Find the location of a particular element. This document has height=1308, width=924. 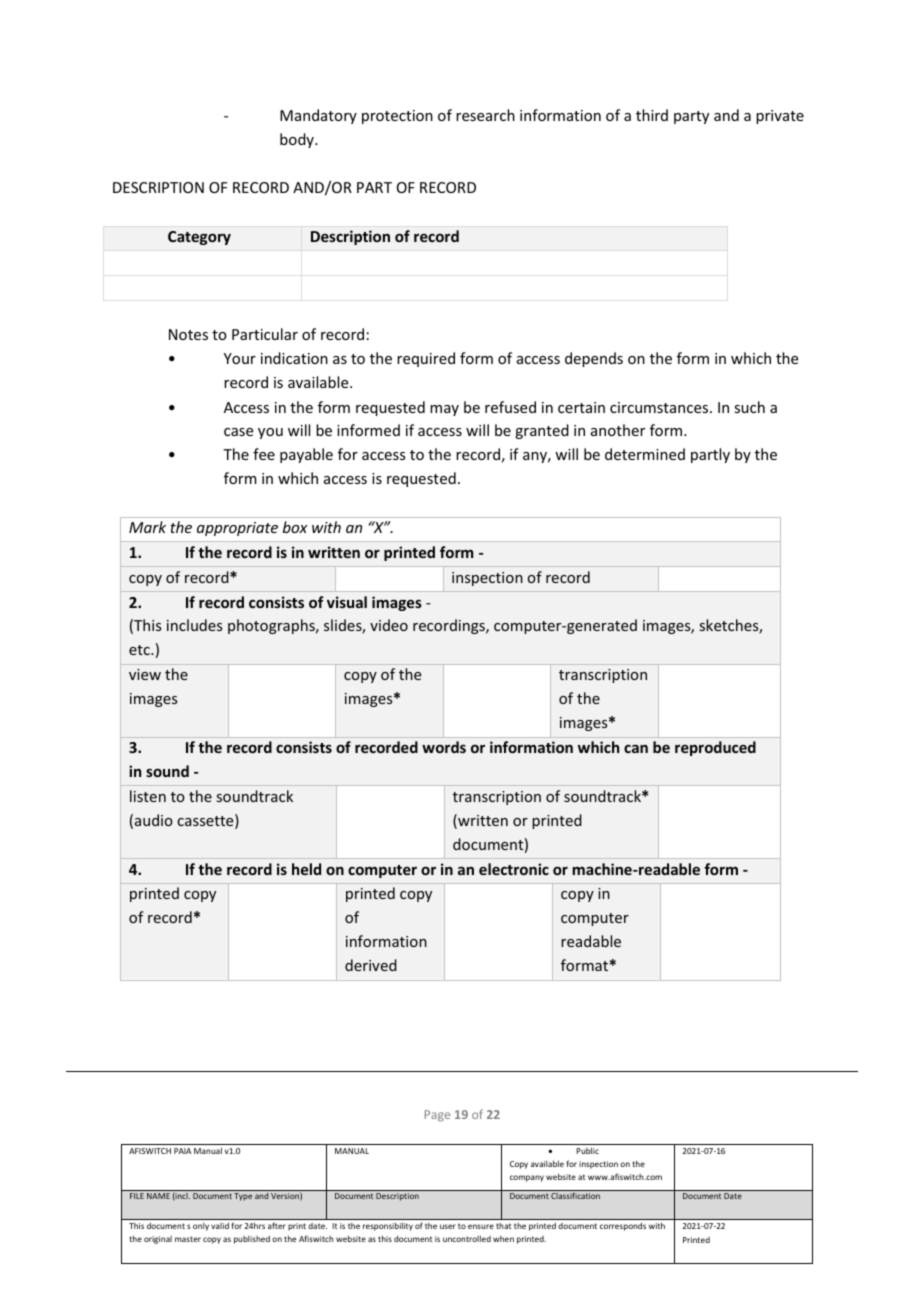

body is located at coordinates (298, 140).
